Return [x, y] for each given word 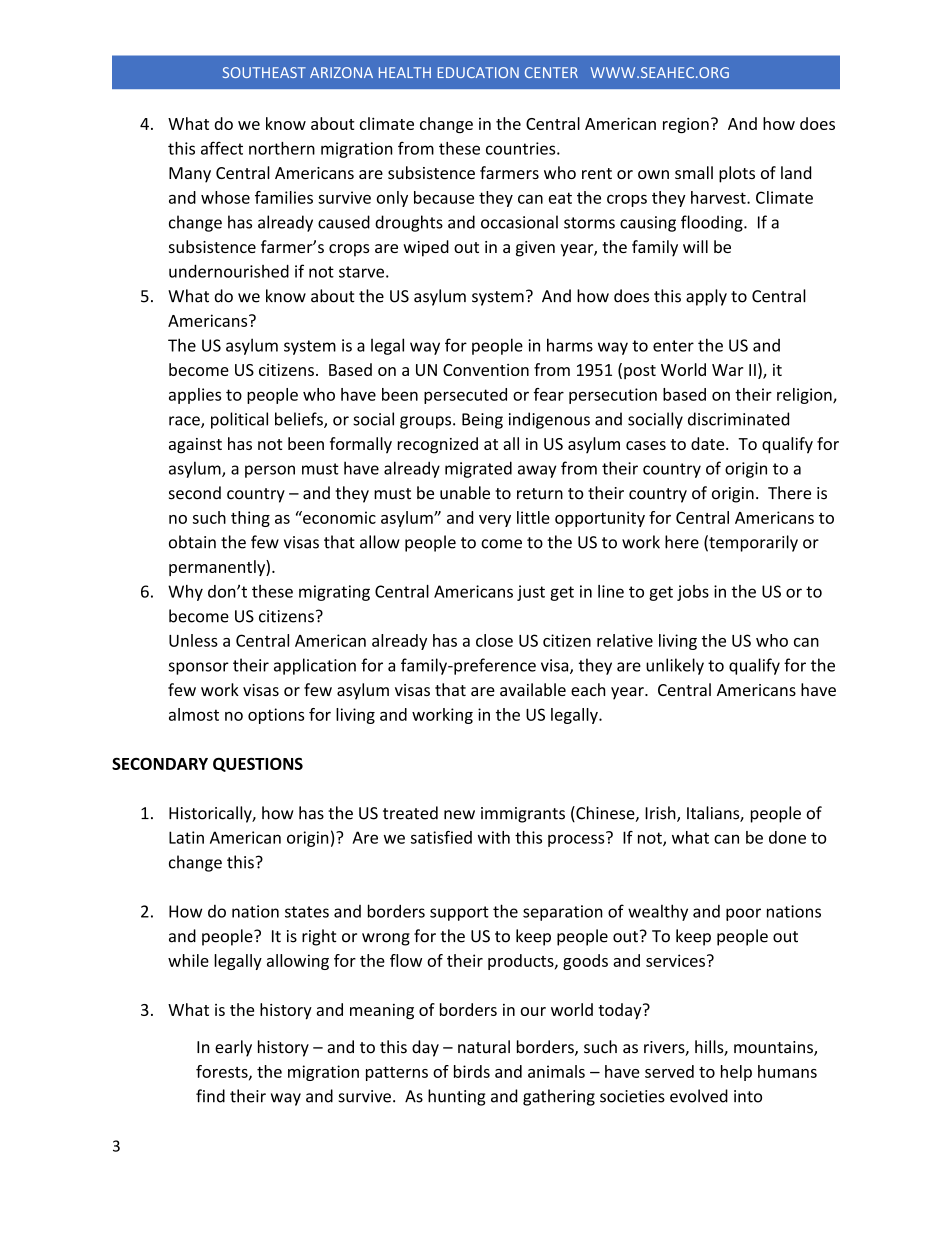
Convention [486, 370]
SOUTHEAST [264, 72]
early [233, 1048]
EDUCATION [478, 72]
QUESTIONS [258, 764]
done [787, 837]
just [531, 593]
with [494, 837]
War [727, 370]
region [686, 125]
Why [185, 593]
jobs [693, 593]
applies [195, 396]
